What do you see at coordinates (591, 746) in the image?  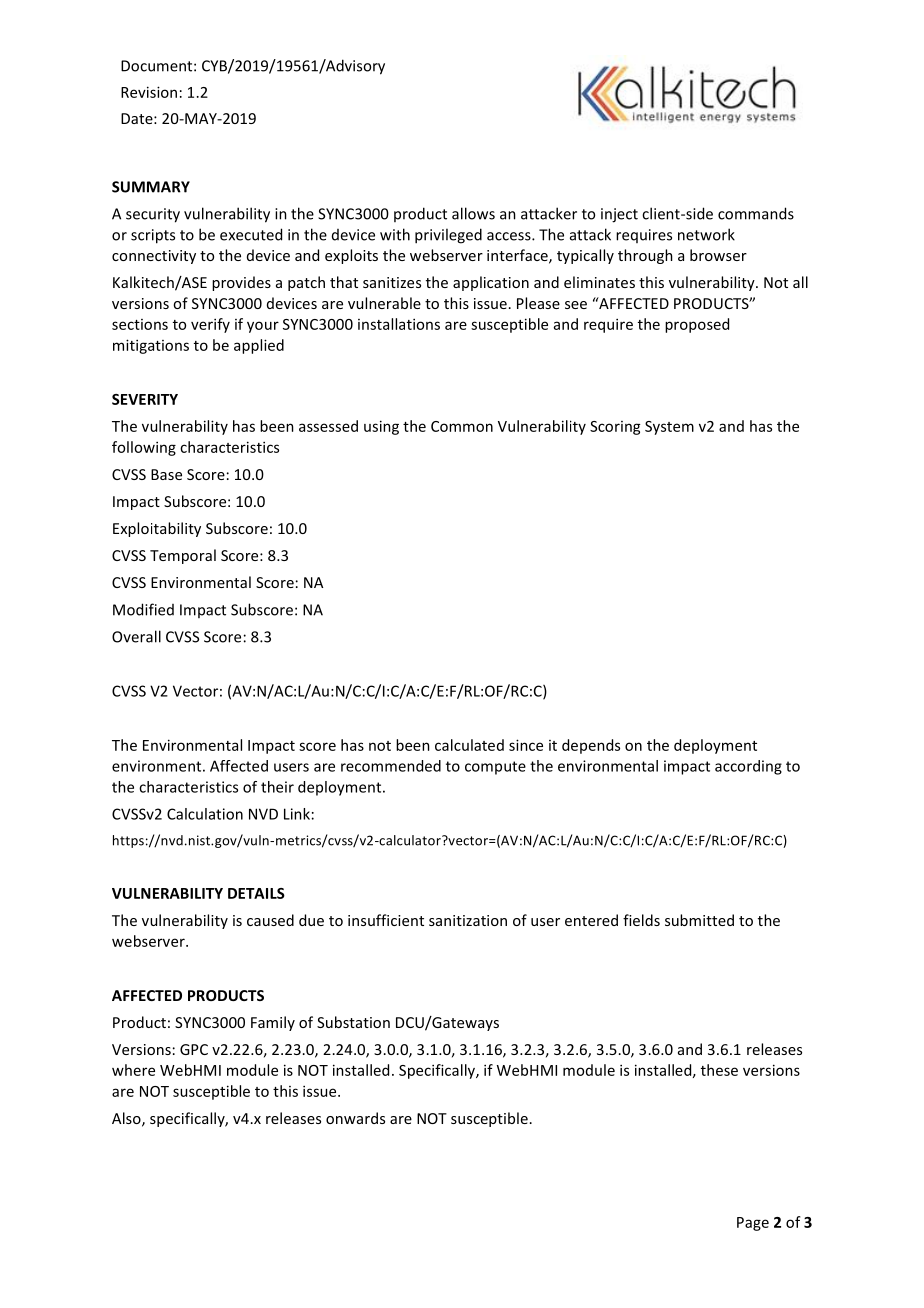 I see `depends` at bounding box center [591, 746].
